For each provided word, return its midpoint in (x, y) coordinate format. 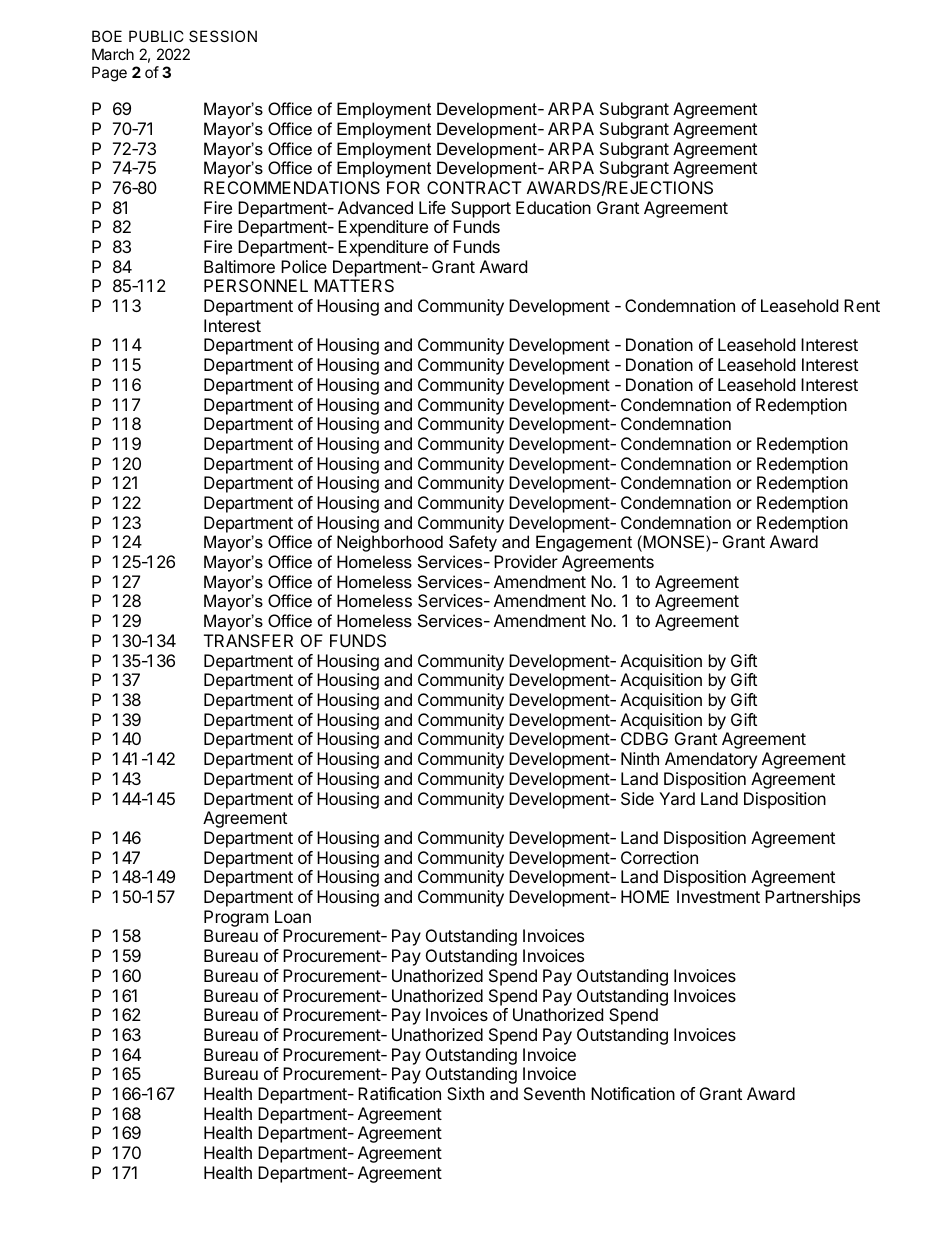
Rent (862, 305)
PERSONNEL (256, 285)
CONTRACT (474, 187)
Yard (677, 798)
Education (553, 207)
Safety (473, 543)
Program (236, 918)
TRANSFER (248, 640)
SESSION (223, 36)
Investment (718, 896)
